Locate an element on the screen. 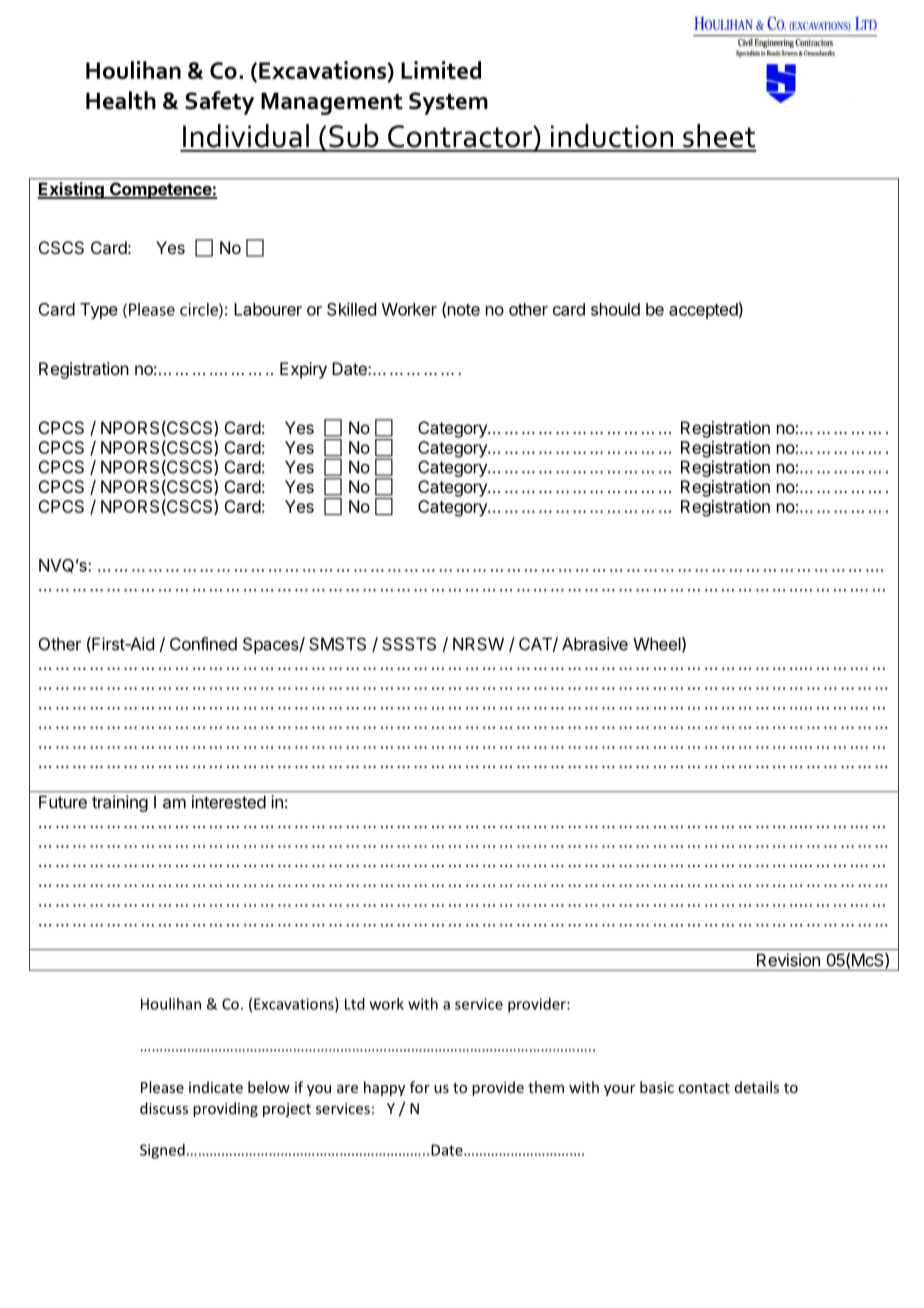 The height and width of the screenshot is (1308, 924). Health is located at coordinates (121, 100).
